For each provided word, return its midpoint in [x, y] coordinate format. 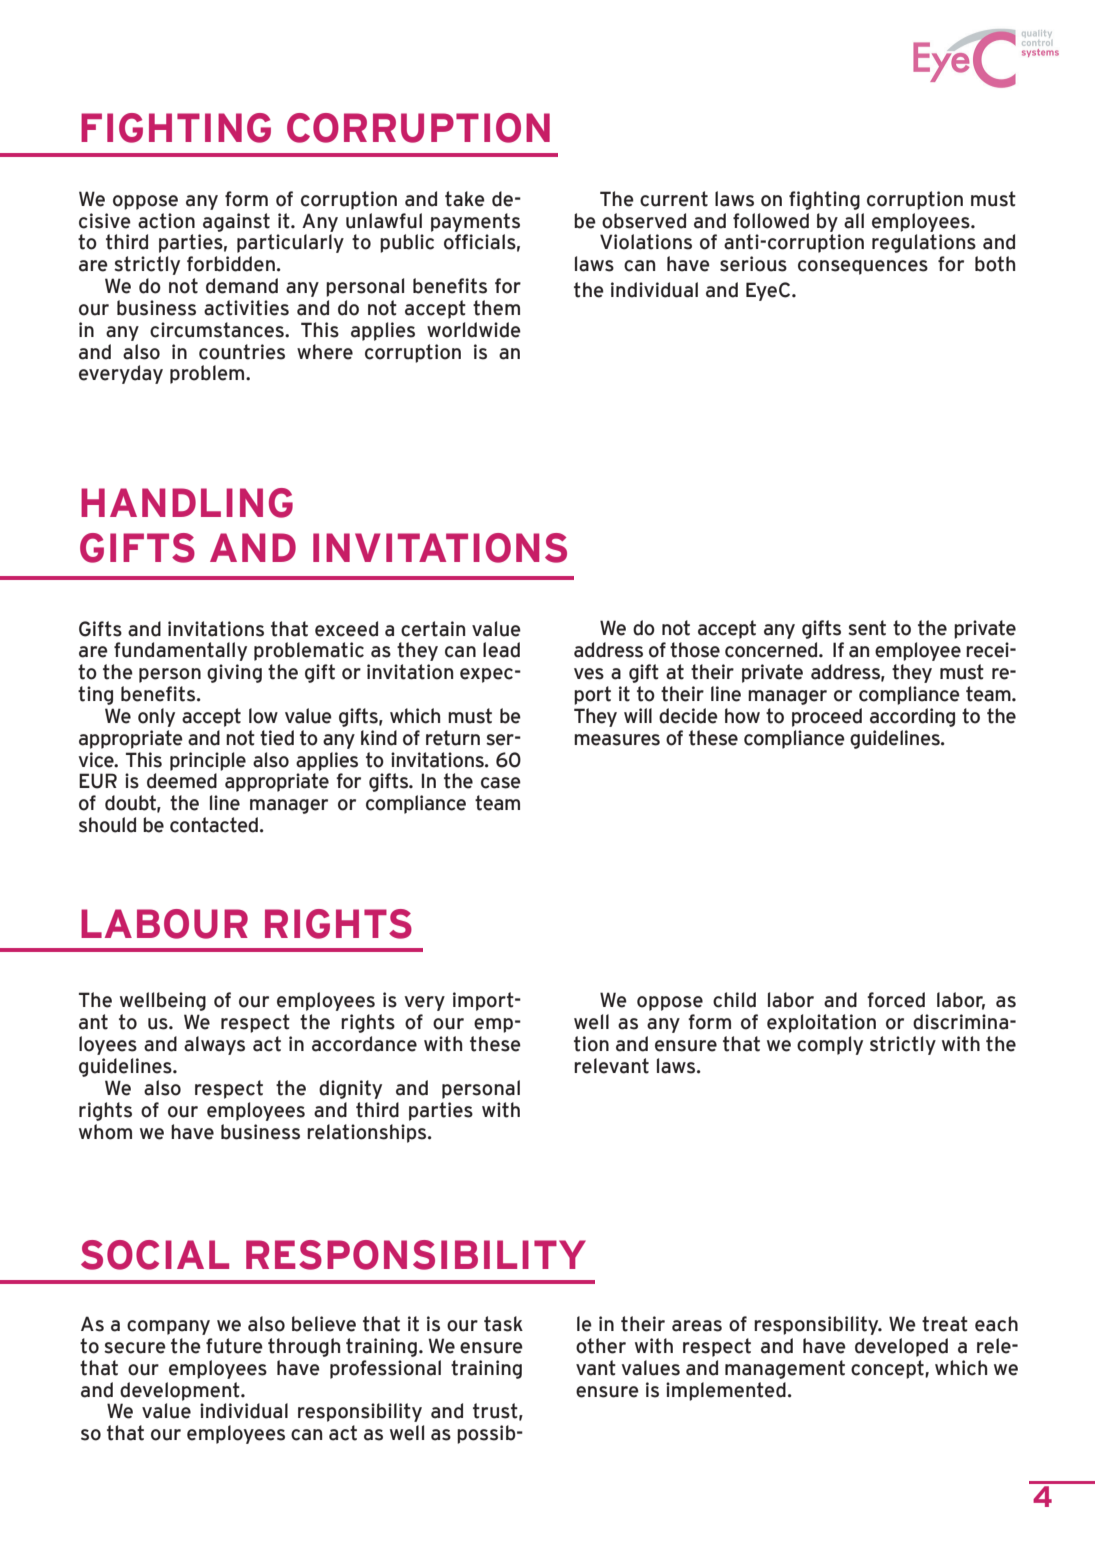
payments [475, 222]
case [501, 783]
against [236, 222]
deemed [182, 781]
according [912, 717]
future [234, 1346]
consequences [863, 267]
